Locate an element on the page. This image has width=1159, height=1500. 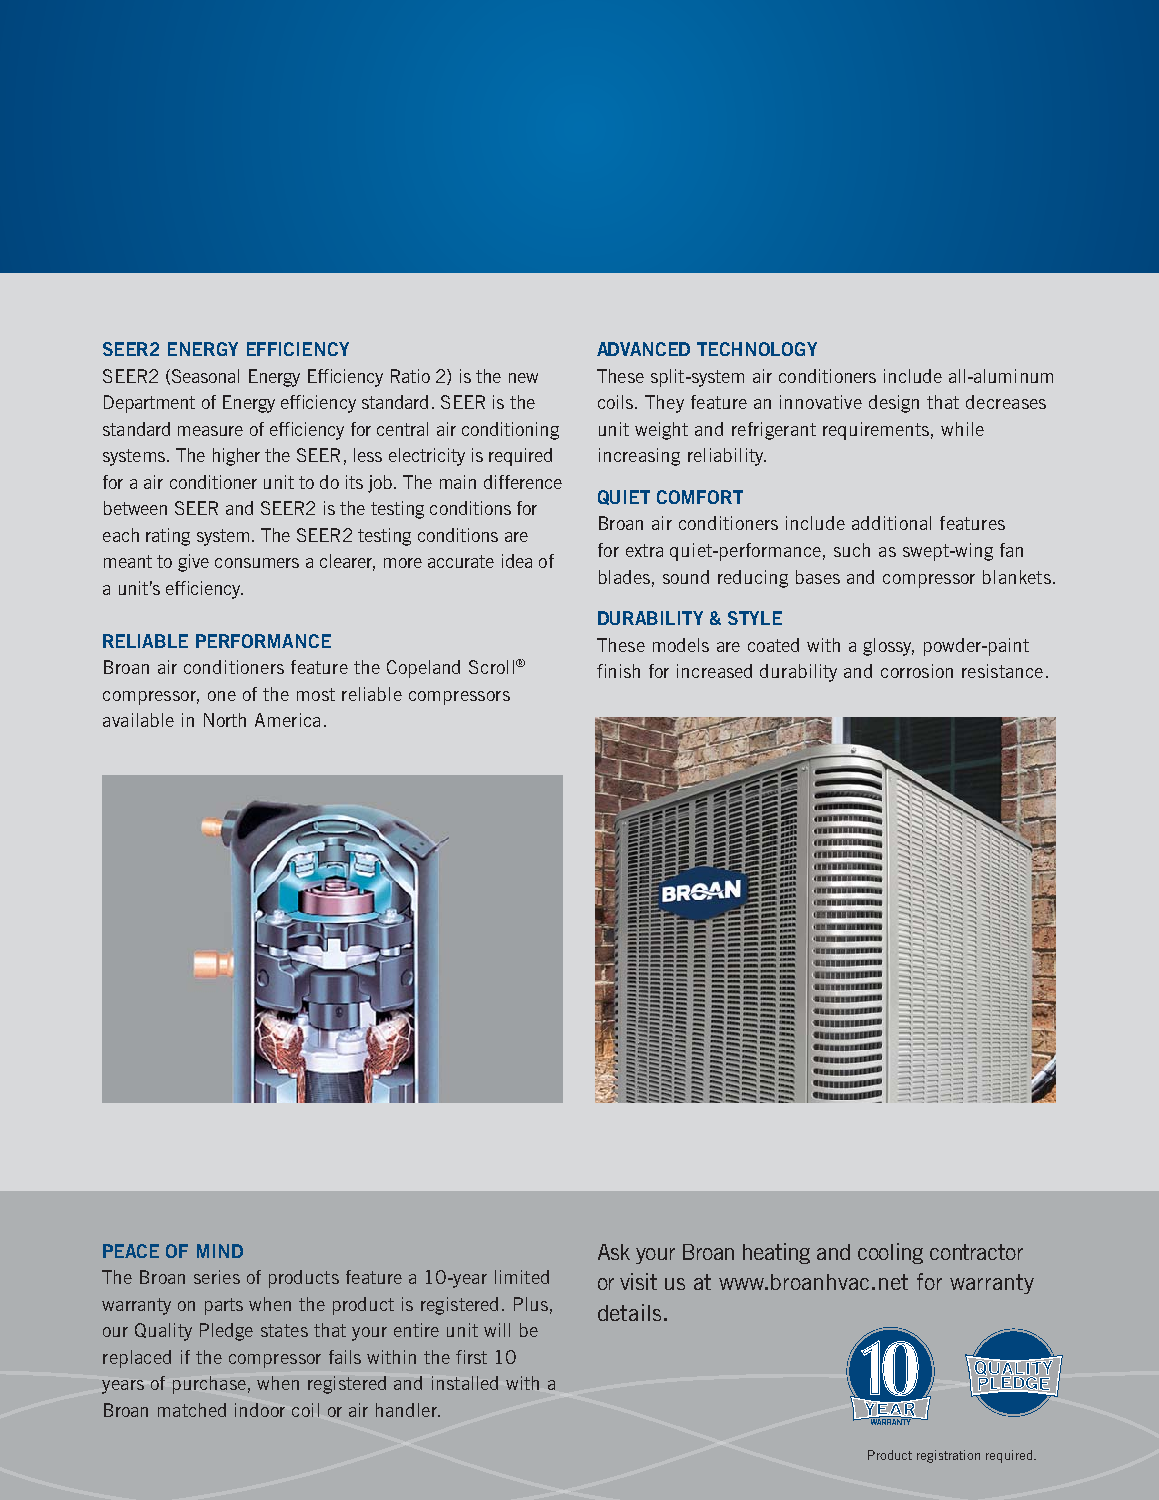
America is located at coordinates (287, 720).
